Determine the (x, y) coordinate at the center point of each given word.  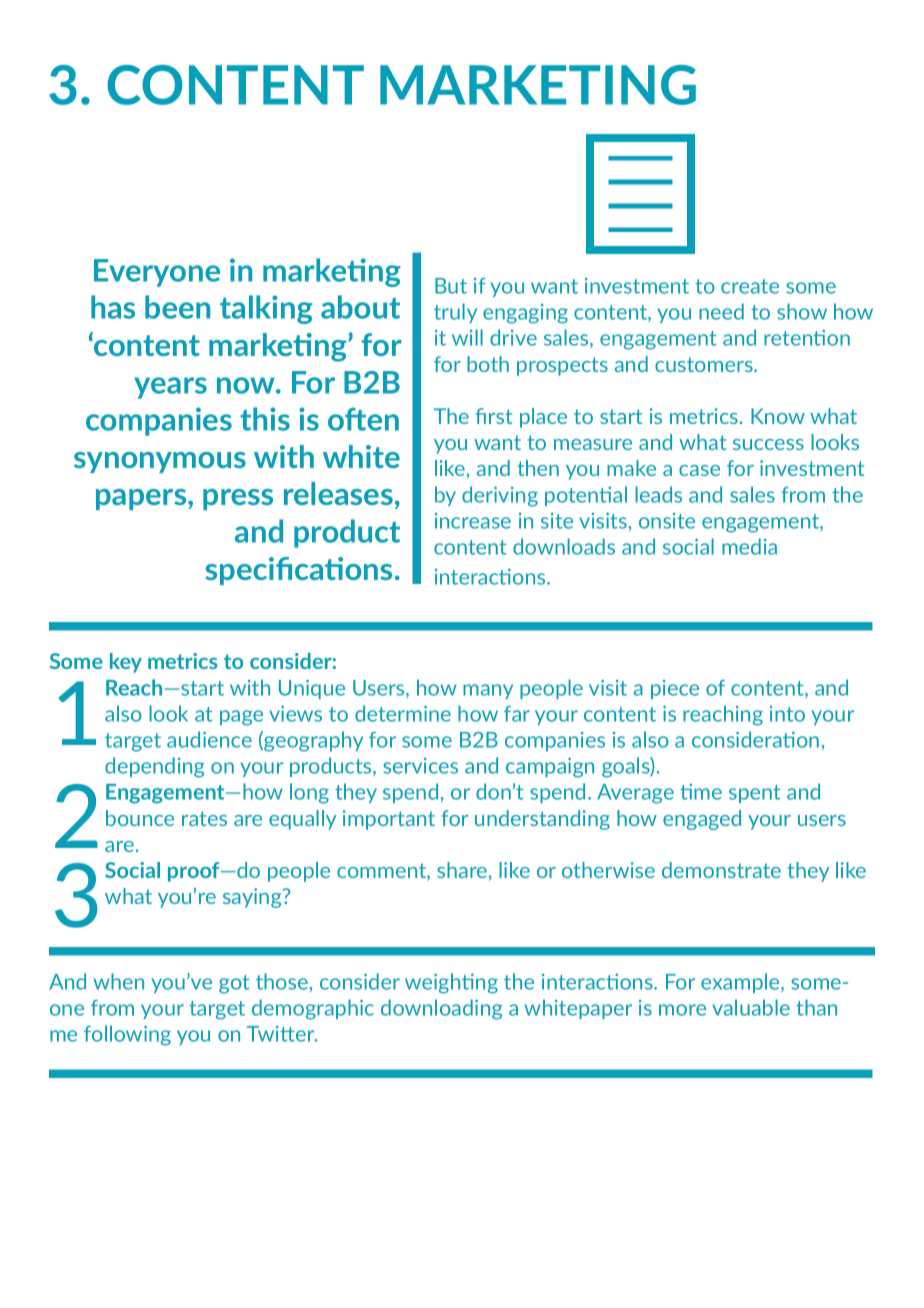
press (238, 499)
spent (755, 794)
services (420, 766)
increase (473, 521)
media (749, 546)
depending (154, 767)
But (451, 286)
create (750, 286)
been (177, 307)
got (234, 984)
